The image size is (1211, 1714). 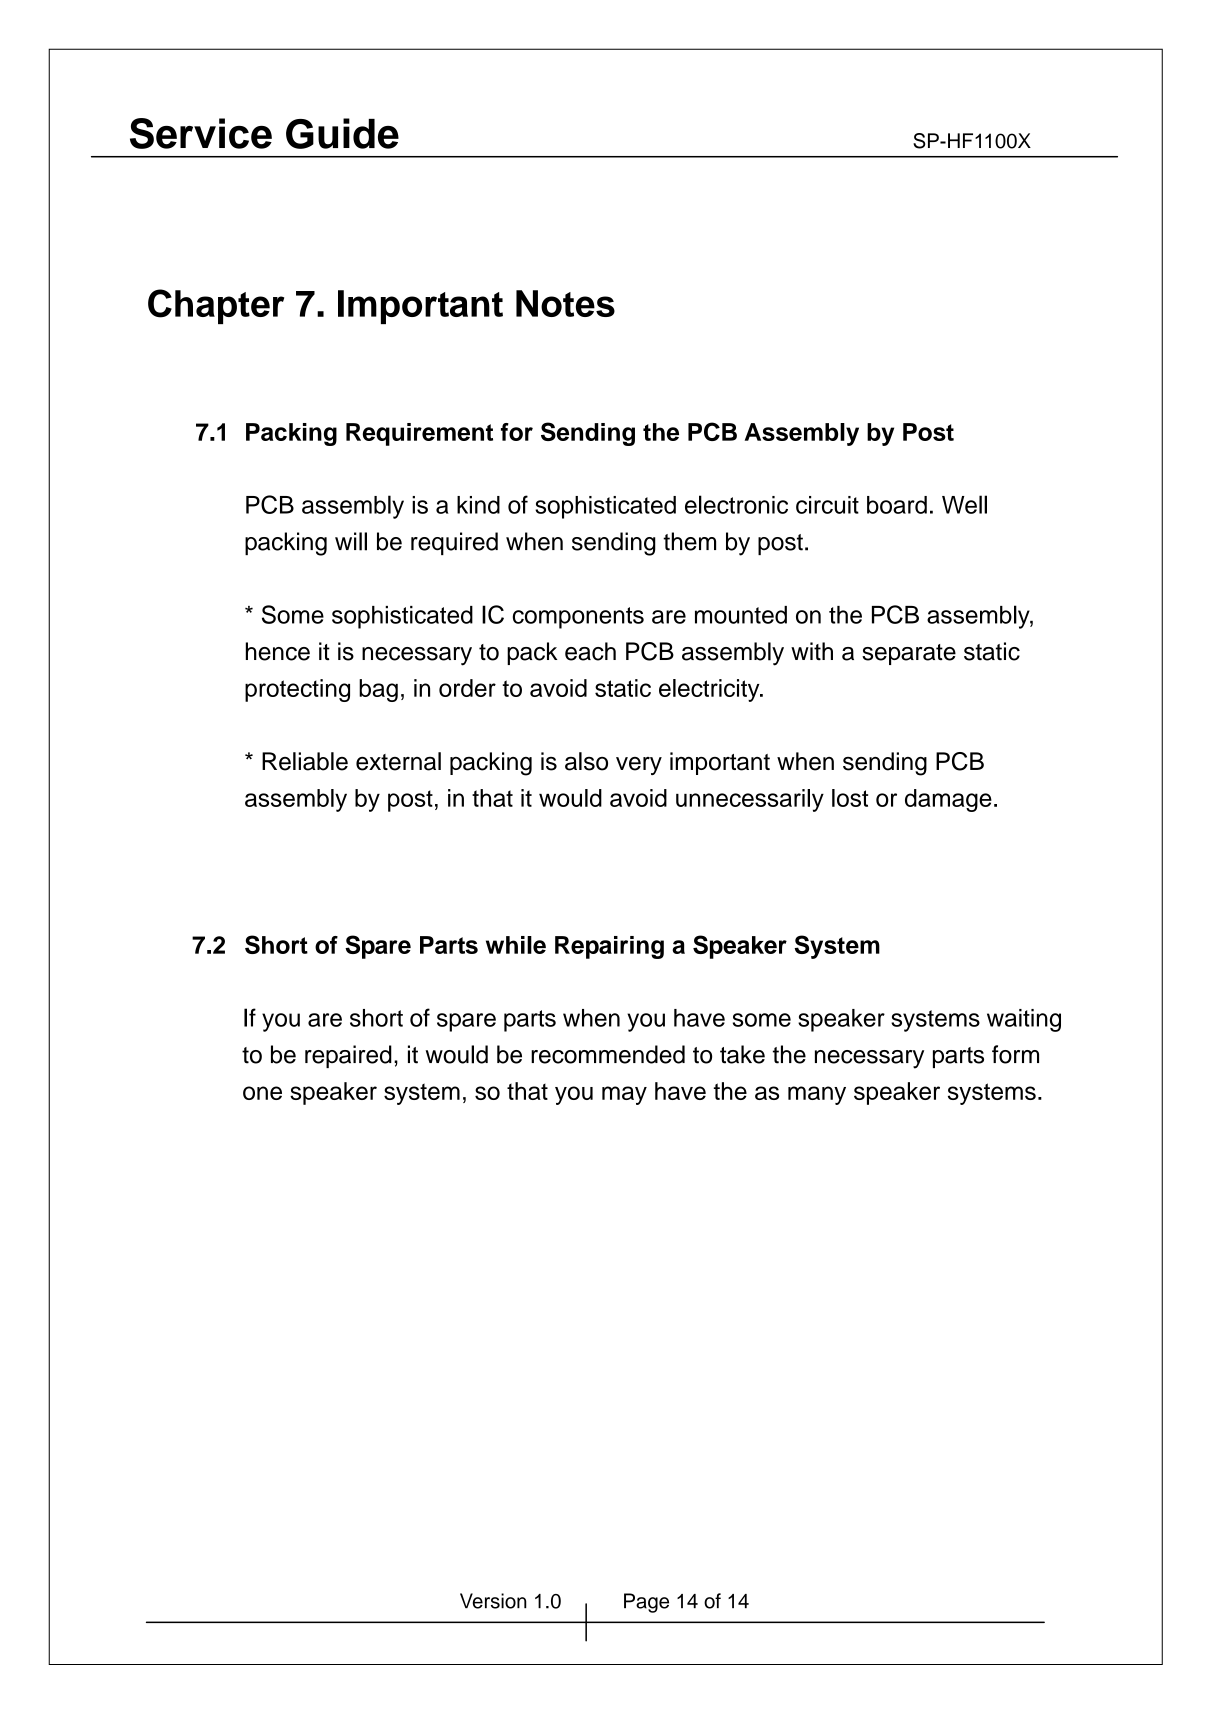 I want to click on Guide, so click(x=342, y=133).
